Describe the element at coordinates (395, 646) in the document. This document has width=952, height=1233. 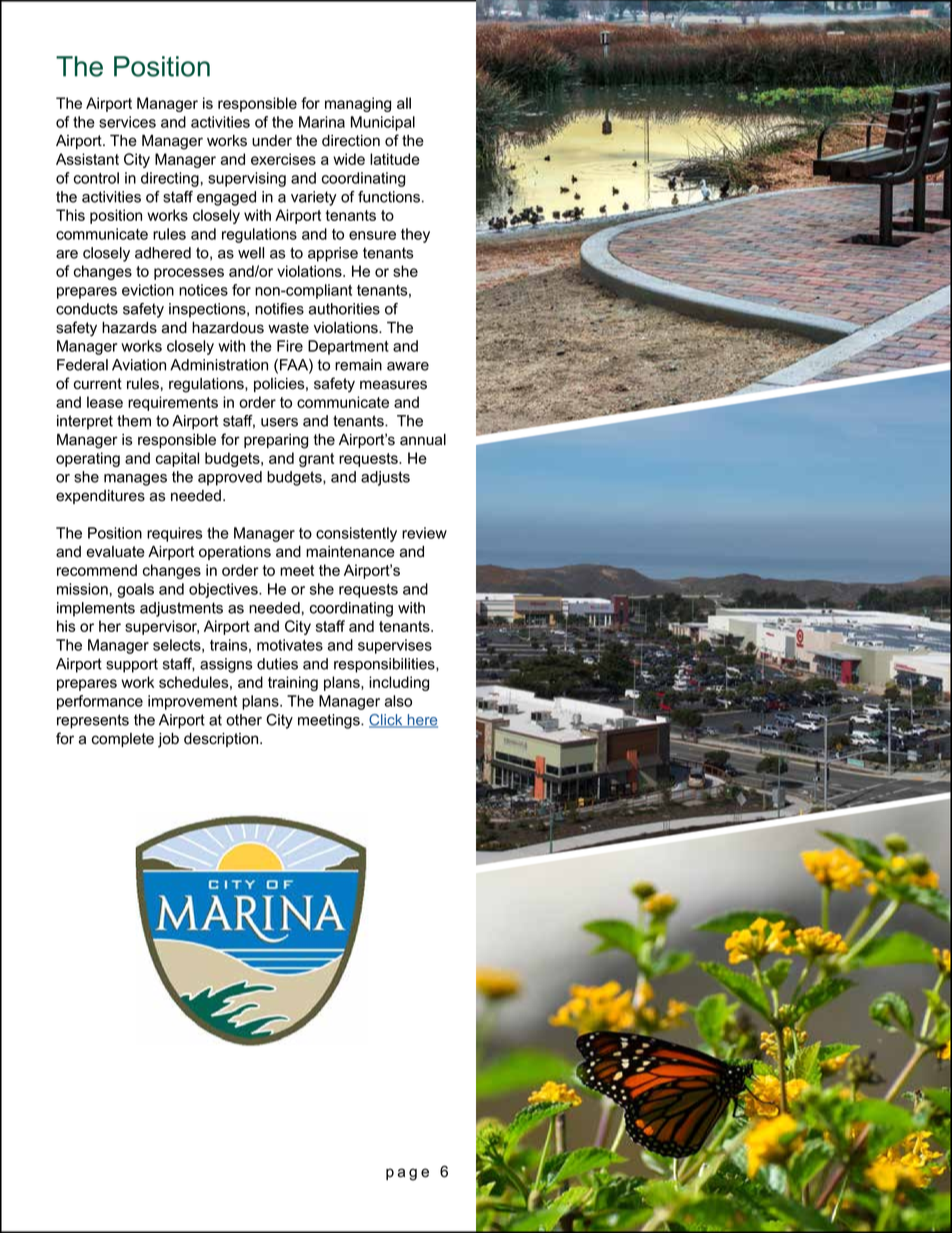
I see `supervises` at that location.
